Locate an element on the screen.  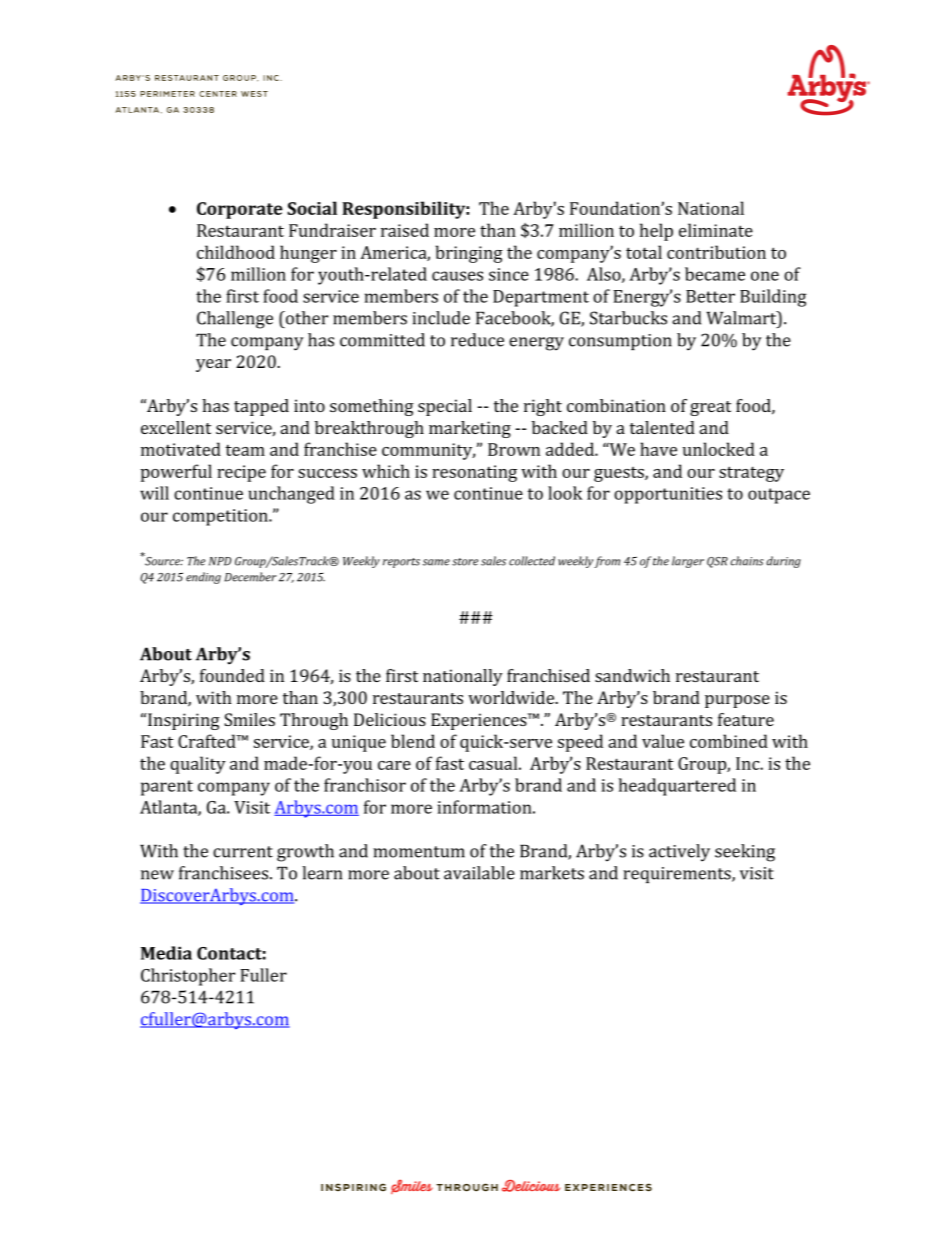
eliminate is located at coordinates (716, 230).
